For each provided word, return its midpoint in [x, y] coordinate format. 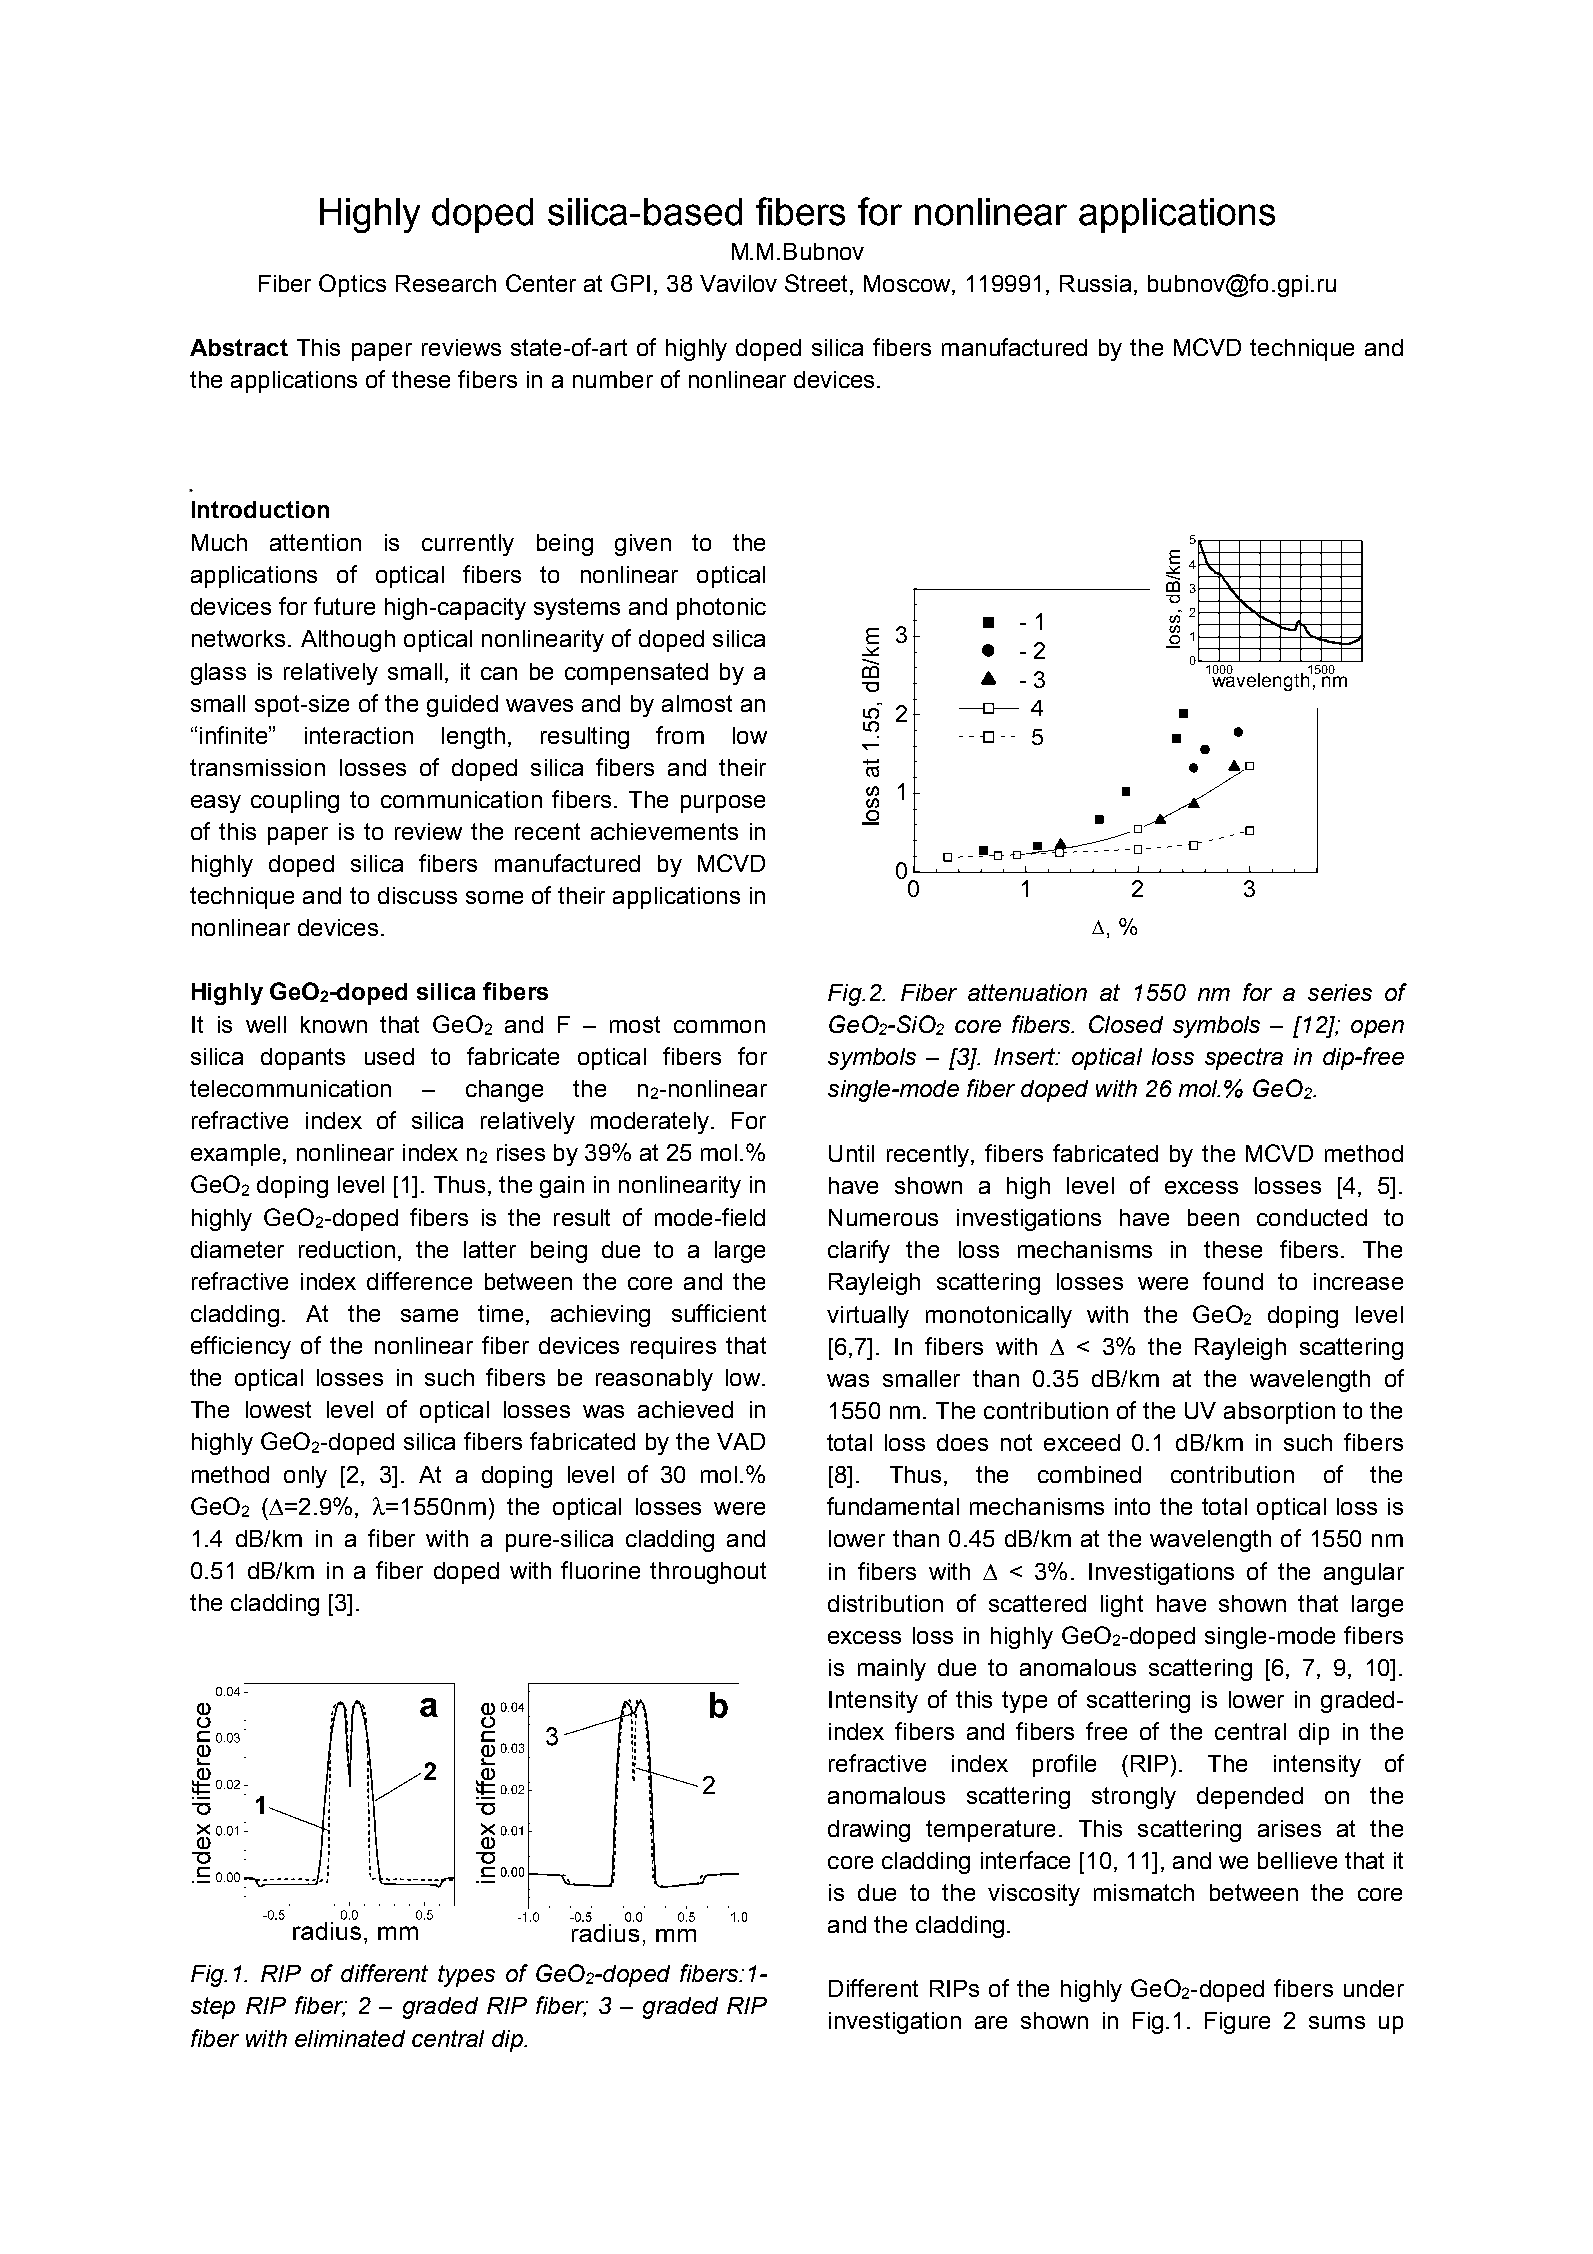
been [1213, 1217]
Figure [1237, 2023]
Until [851, 1153]
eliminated [350, 2038]
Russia [1095, 283]
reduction [347, 1249]
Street [818, 284]
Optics [352, 285]
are [991, 2022]
